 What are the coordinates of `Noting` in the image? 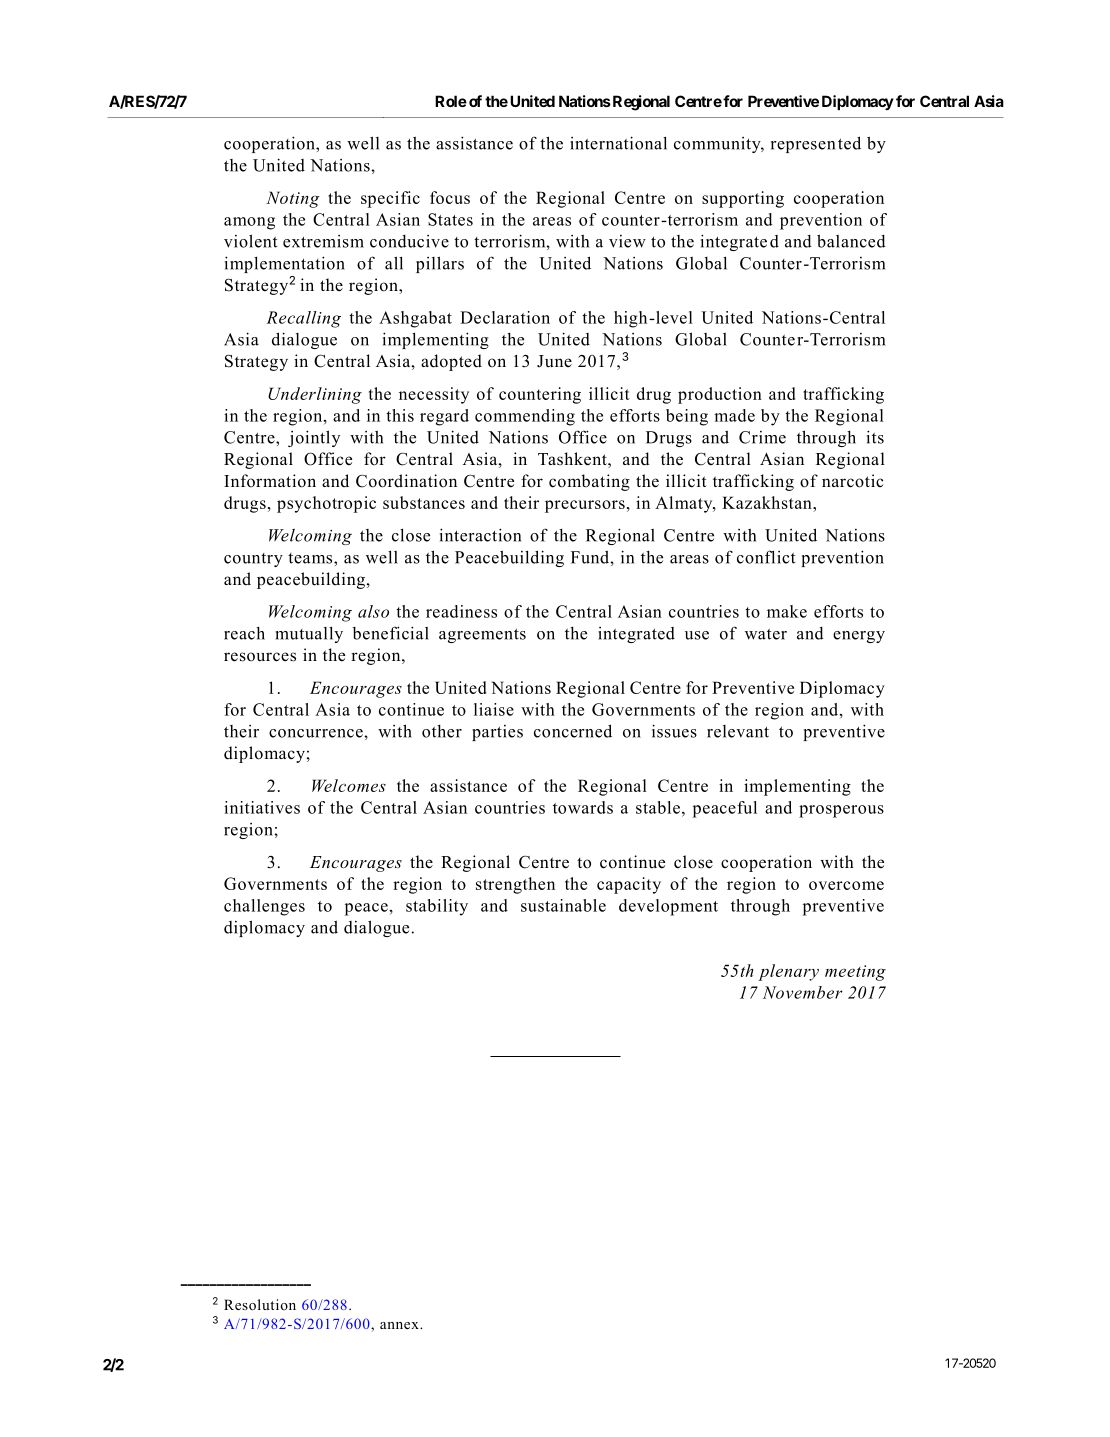 It's located at (293, 199).
